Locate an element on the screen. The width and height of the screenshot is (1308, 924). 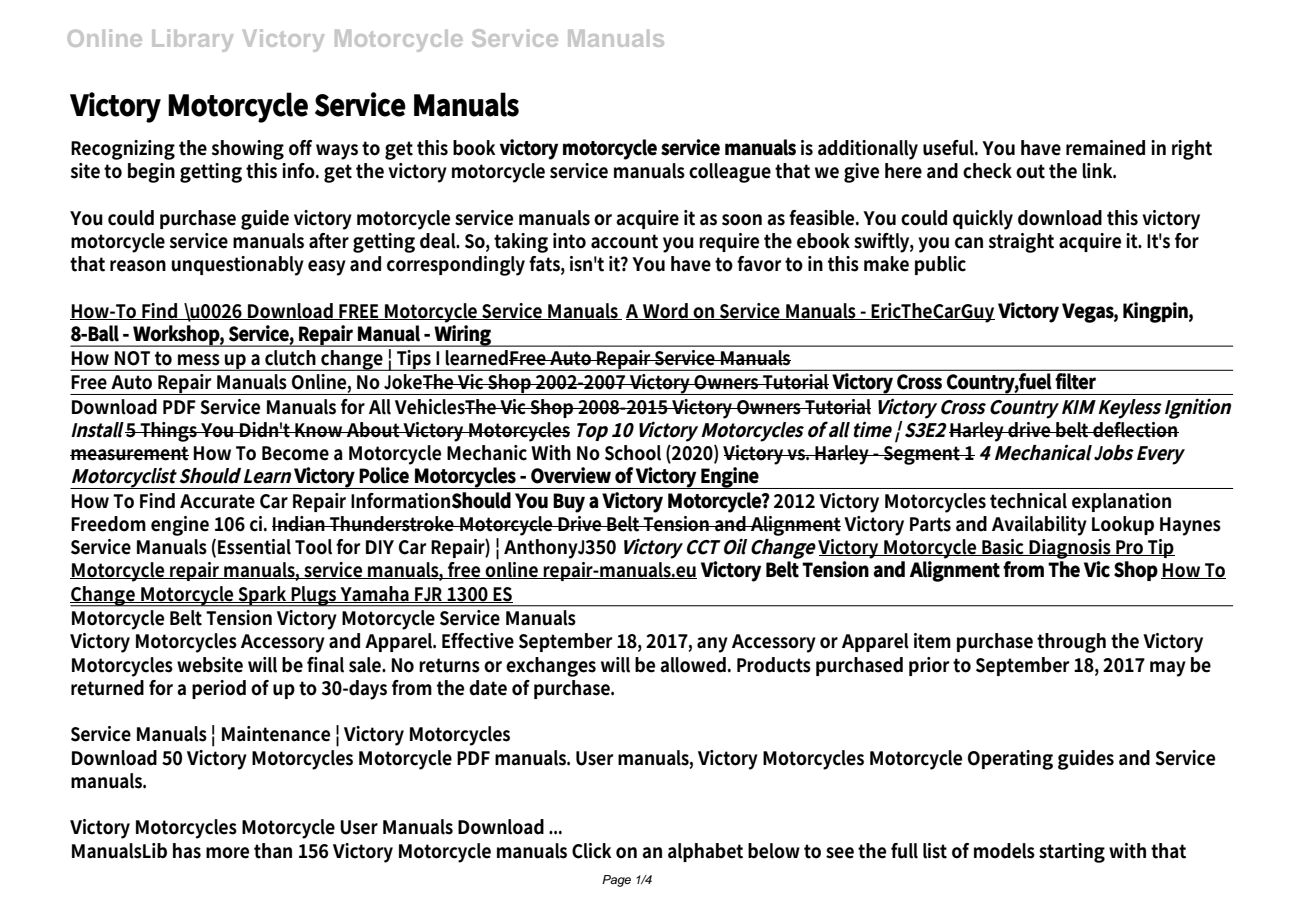
Jobs is located at coordinates (1114, 453).
